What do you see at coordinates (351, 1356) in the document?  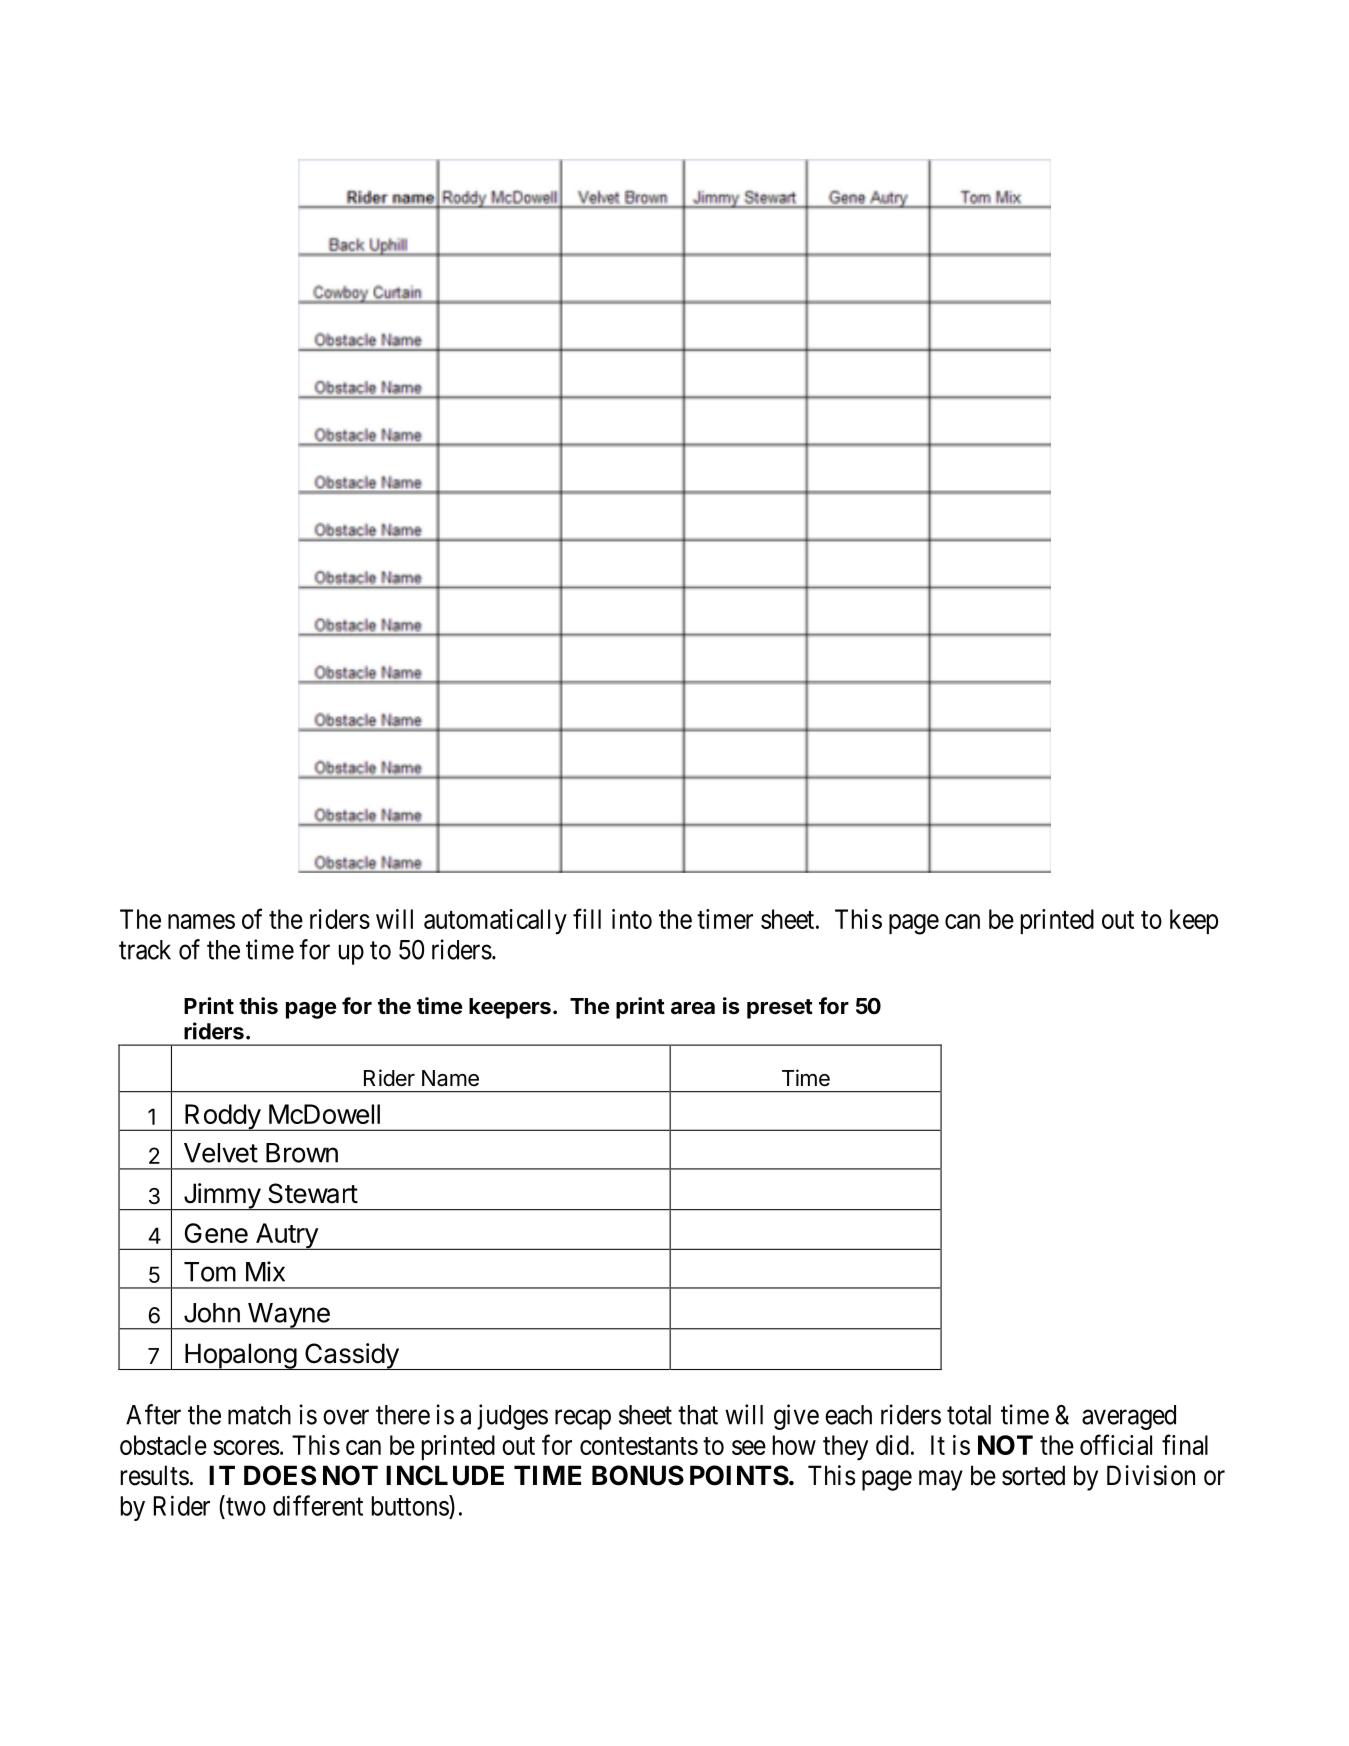 I see `Cassidy` at bounding box center [351, 1356].
